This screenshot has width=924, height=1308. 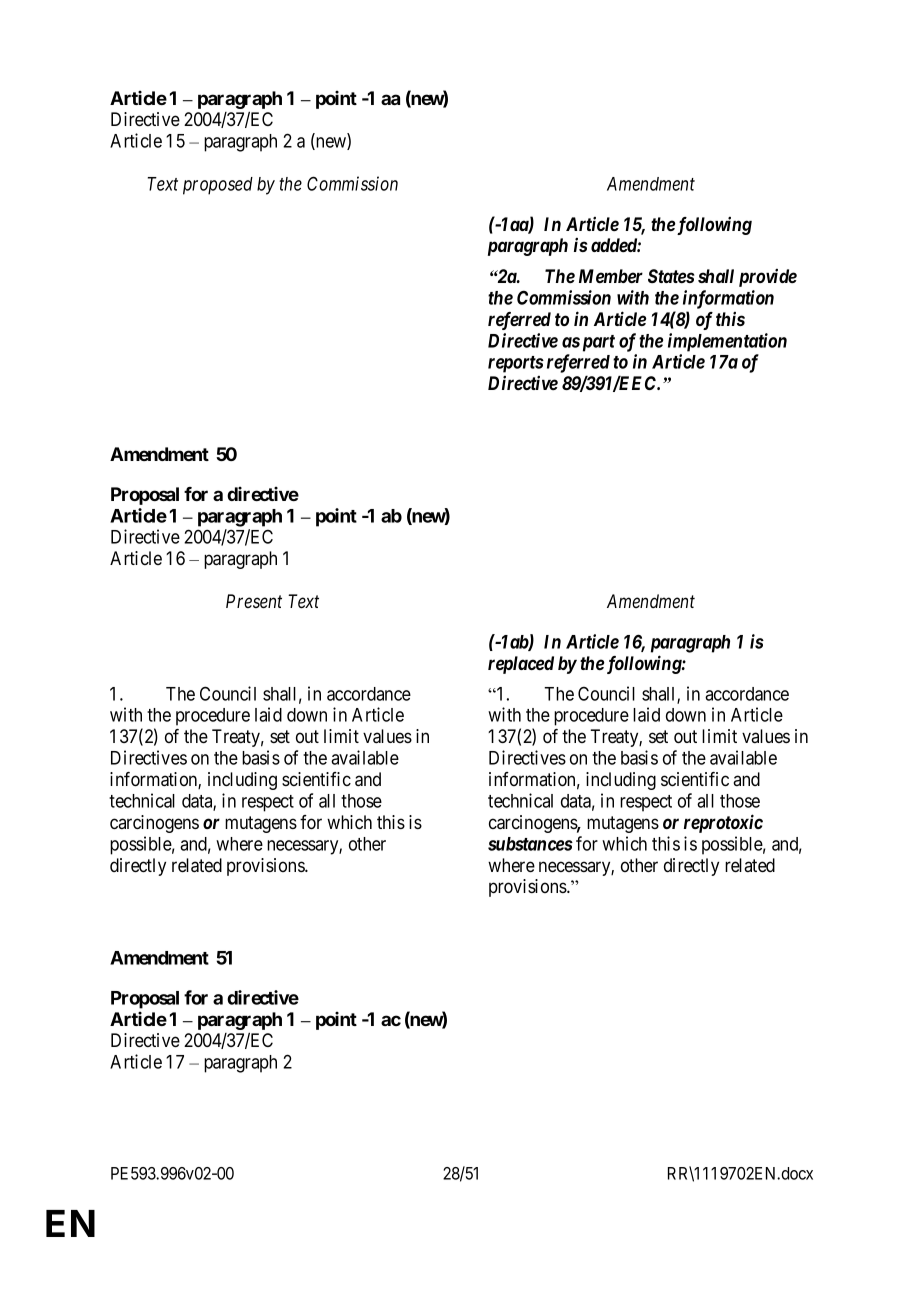 I want to click on provide, so click(x=768, y=278).
